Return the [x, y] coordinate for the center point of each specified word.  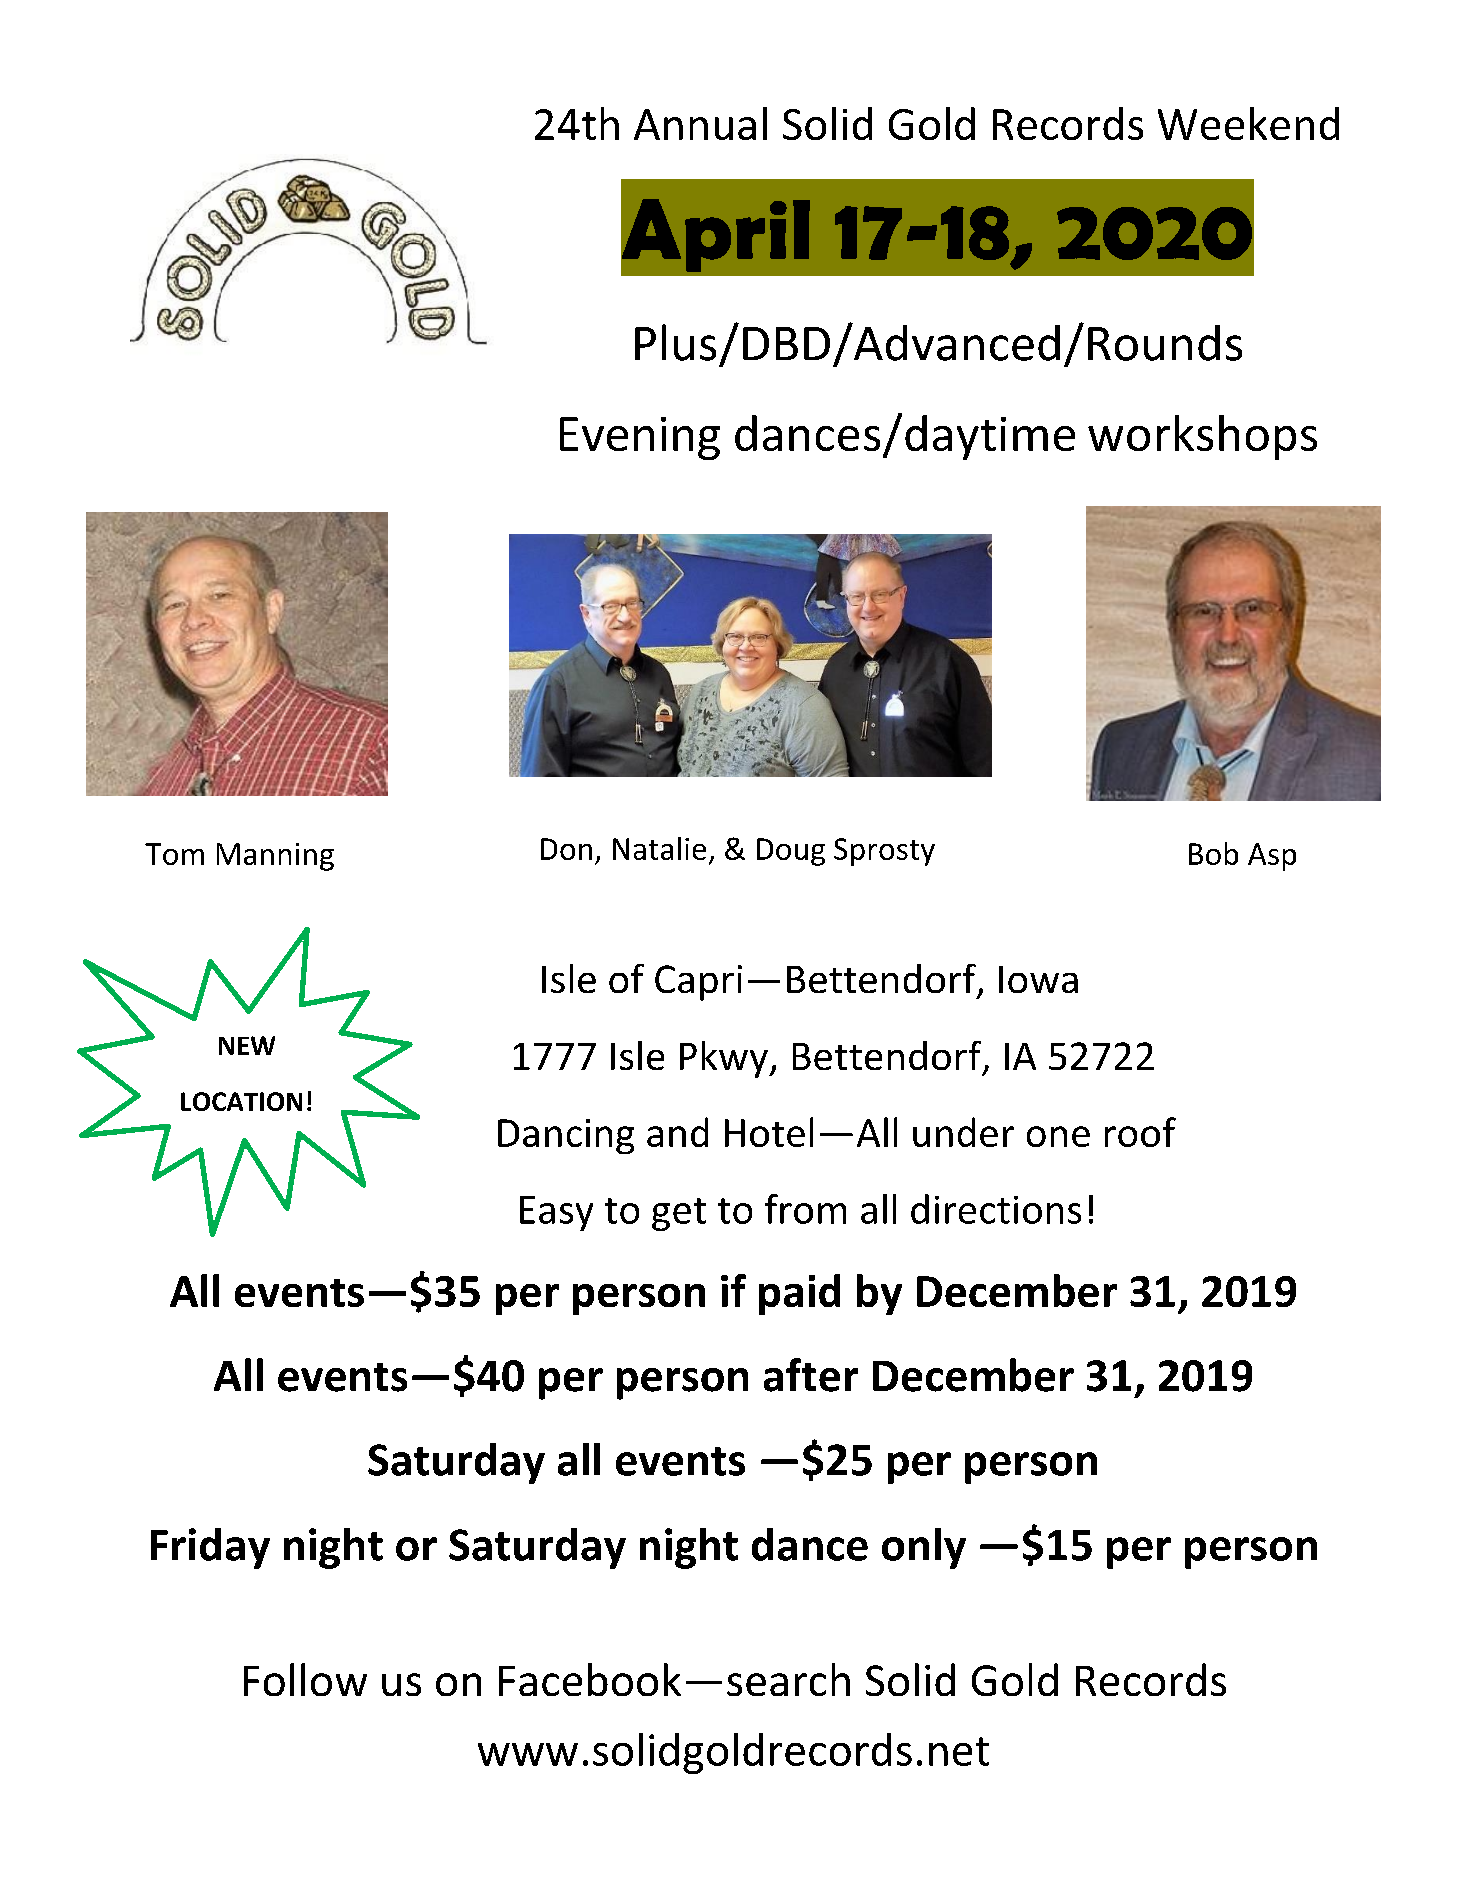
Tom [174, 854]
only [924, 1548]
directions [996, 1209]
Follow [305, 1679]
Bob [1213, 853]
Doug [791, 852]
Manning [275, 857]
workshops [1202, 437]
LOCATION [241, 1101]
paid [799, 1294]
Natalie [659, 848]
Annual [700, 123]
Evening [640, 438]
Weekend [1248, 123]
